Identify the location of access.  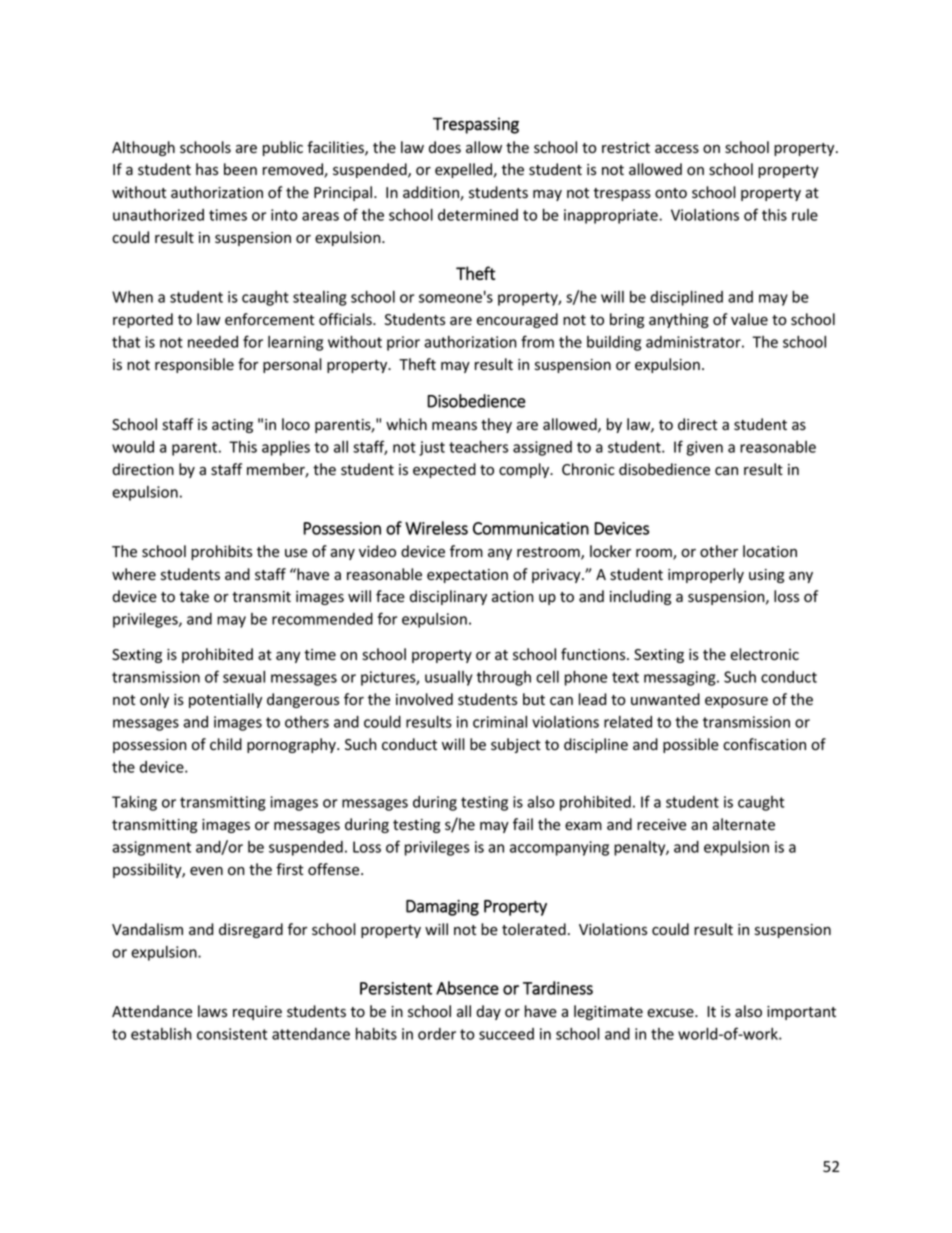
(677, 149).
